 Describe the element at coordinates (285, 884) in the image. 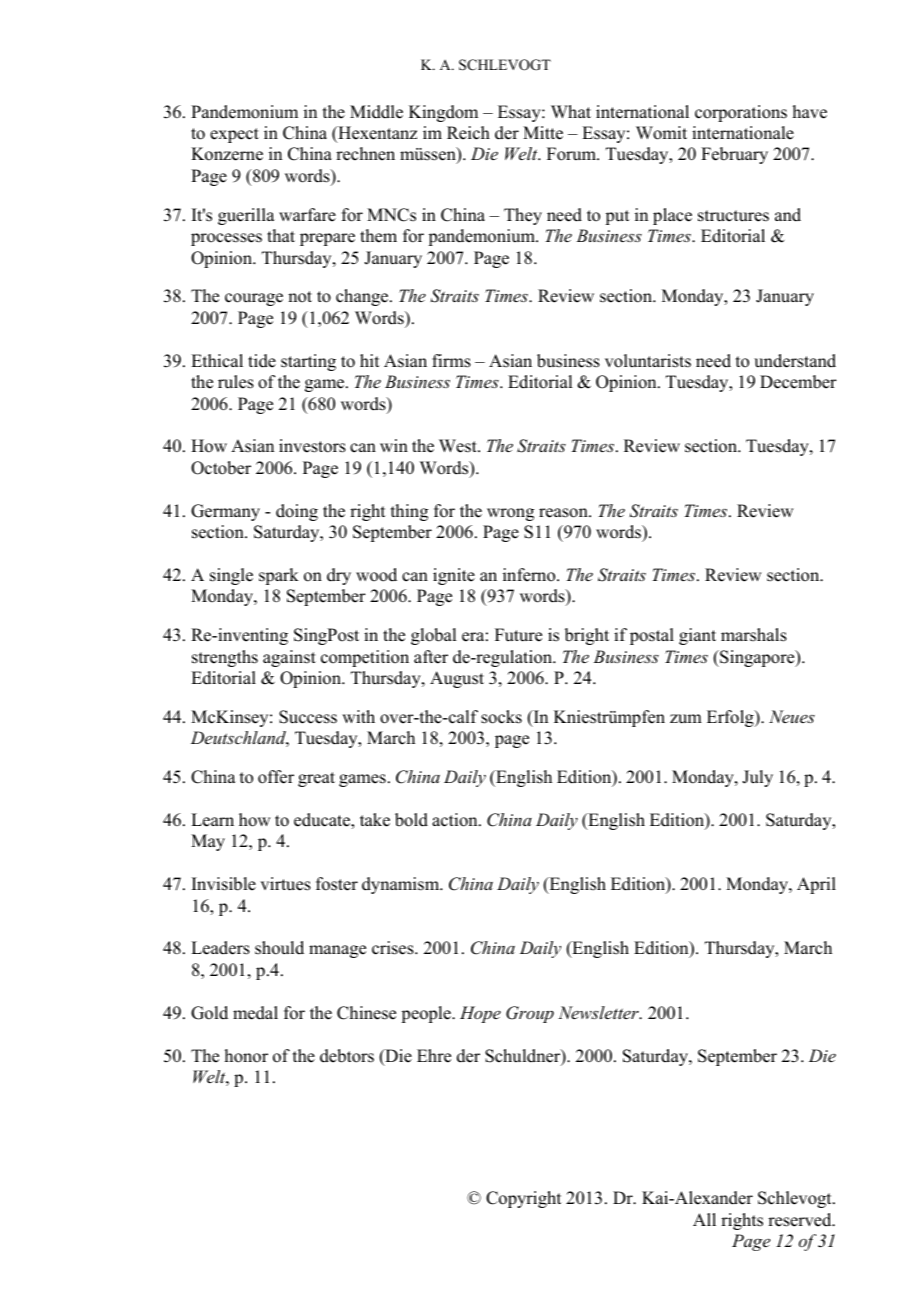

I see `virtues` at that location.
